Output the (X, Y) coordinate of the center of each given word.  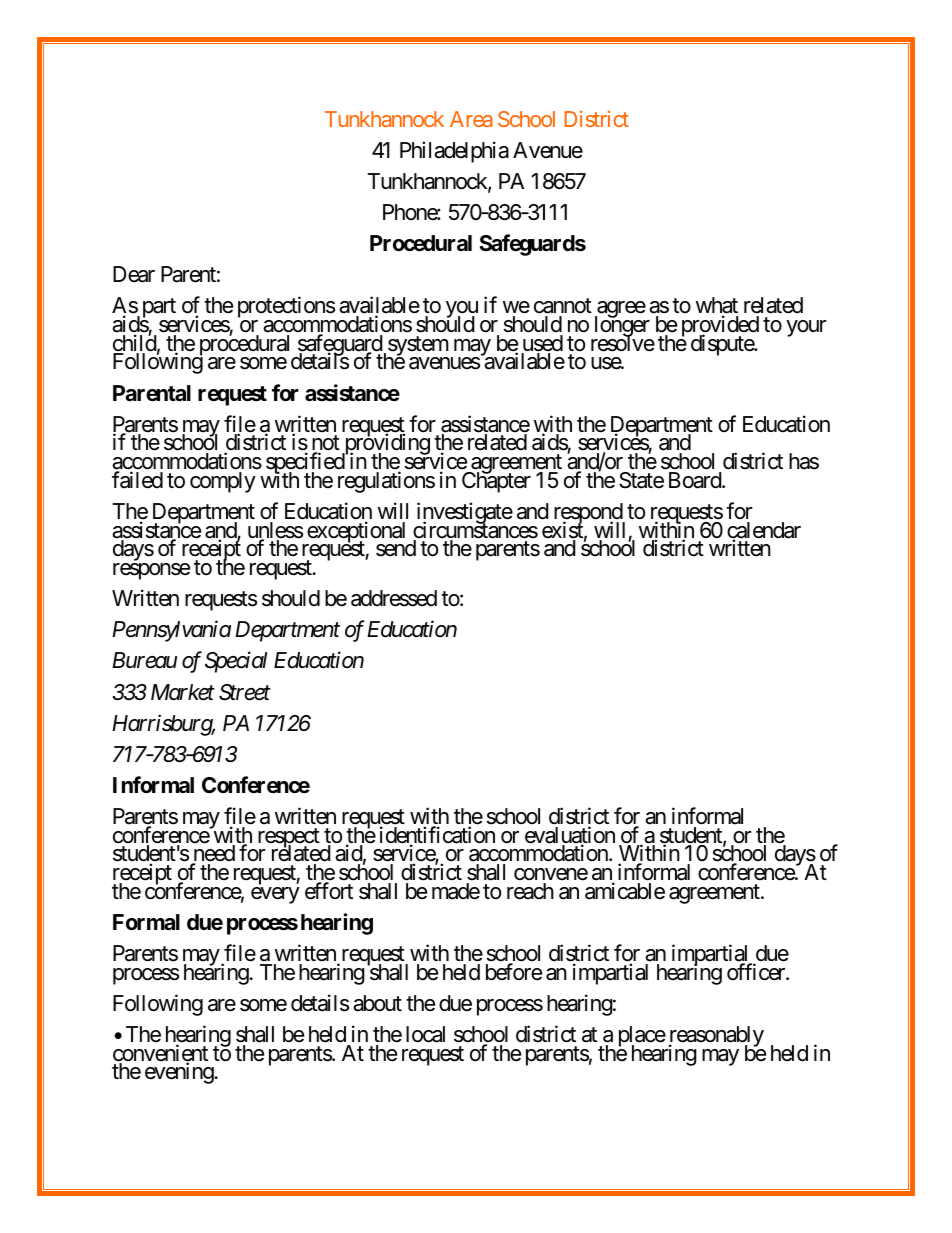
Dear (134, 274)
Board (696, 480)
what (717, 307)
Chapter (496, 482)
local (425, 1034)
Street (245, 692)
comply (223, 482)
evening (179, 1073)
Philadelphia (454, 152)
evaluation (570, 836)
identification (437, 836)
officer (757, 972)
